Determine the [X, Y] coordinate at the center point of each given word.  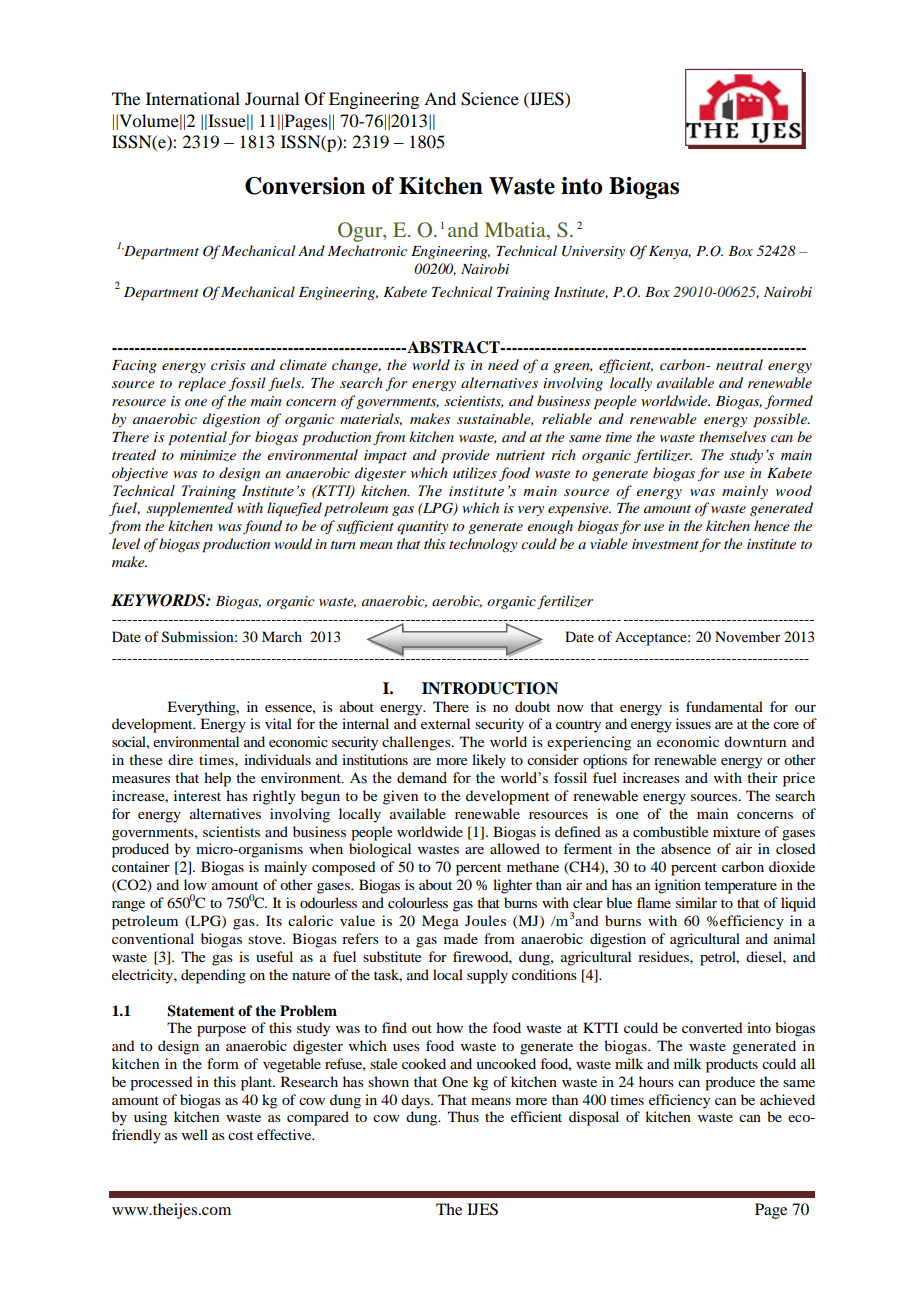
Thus [463, 1116]
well [195, 1134]
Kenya [670, 252]
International [193, 98]
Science [490, 99]
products [732, 1065]
